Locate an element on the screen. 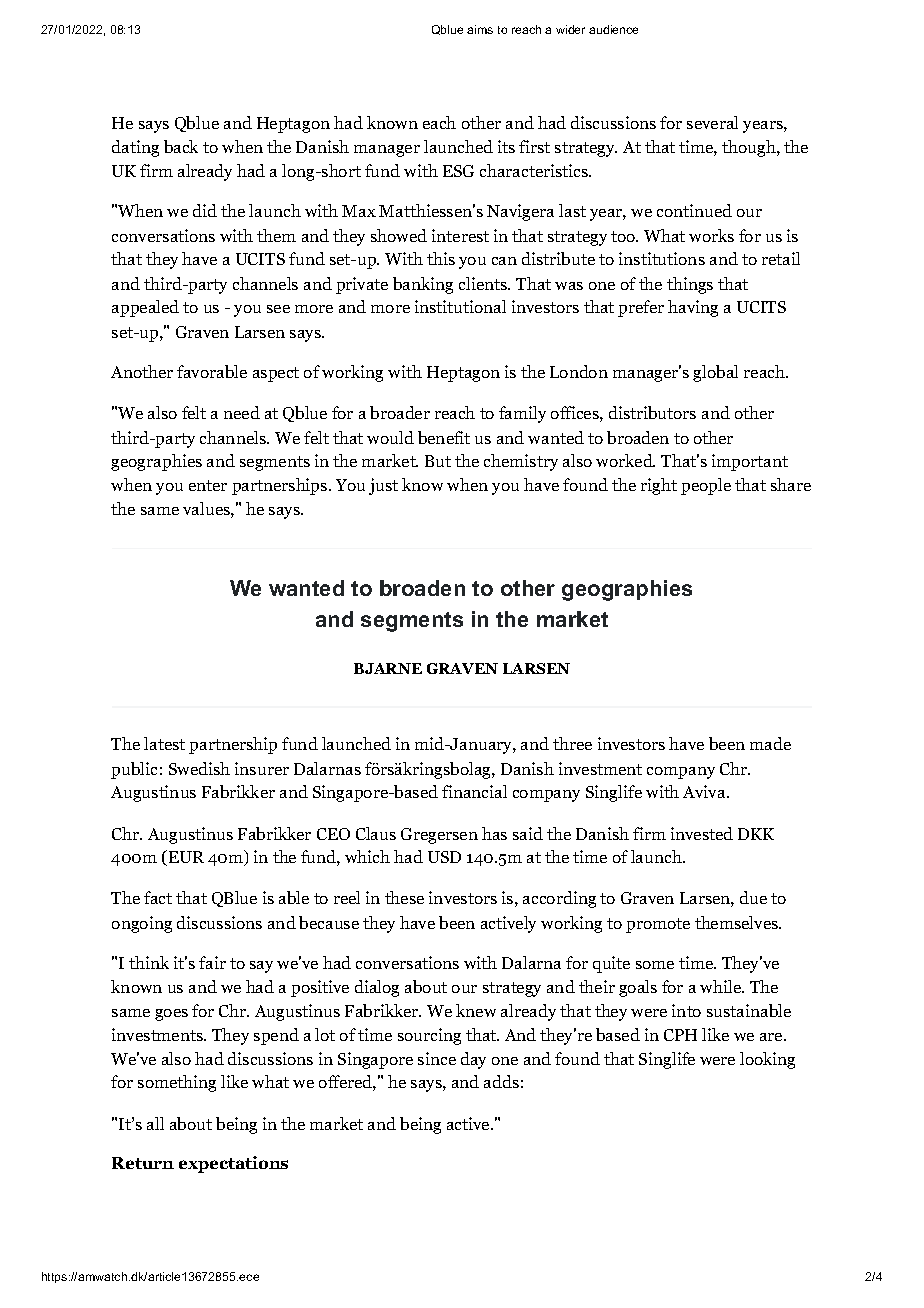 The image size is (924, 1308). benefit is located at coordinates (444, 437).
